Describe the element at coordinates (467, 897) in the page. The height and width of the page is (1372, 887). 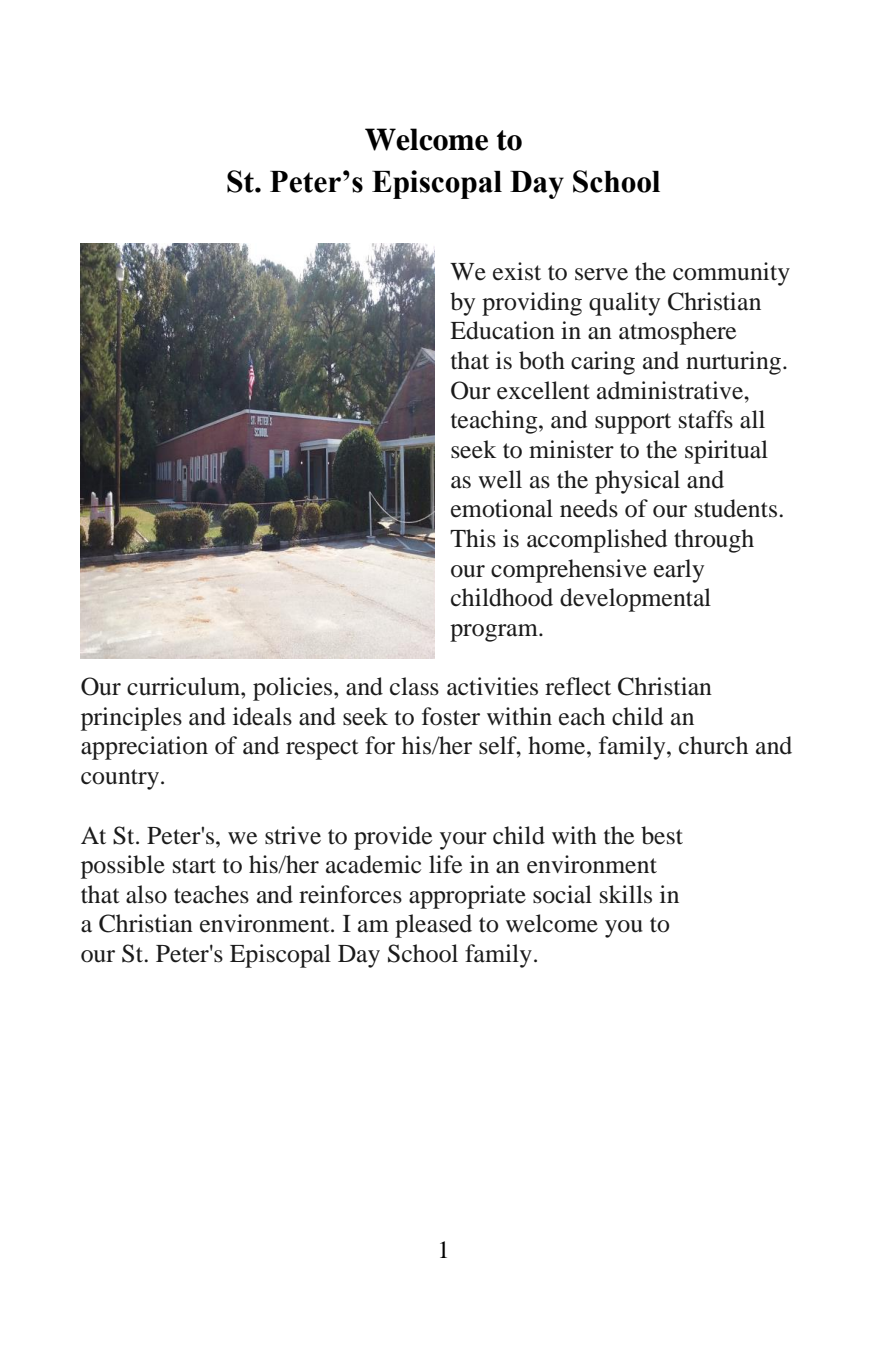
I see `appropriate` at that location.
